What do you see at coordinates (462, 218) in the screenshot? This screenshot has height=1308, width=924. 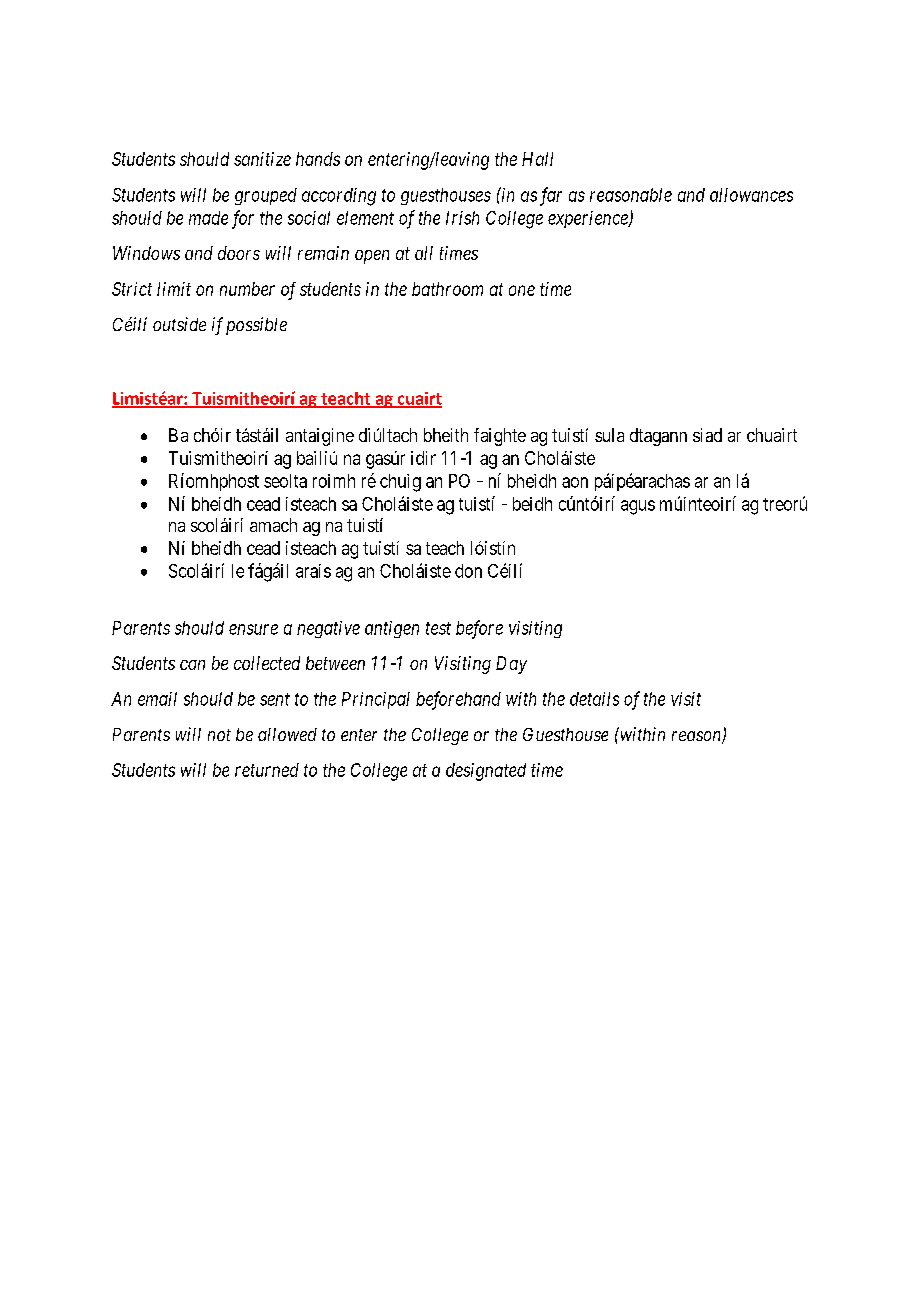 I see `Irish` at bounding box center [462, 218].
